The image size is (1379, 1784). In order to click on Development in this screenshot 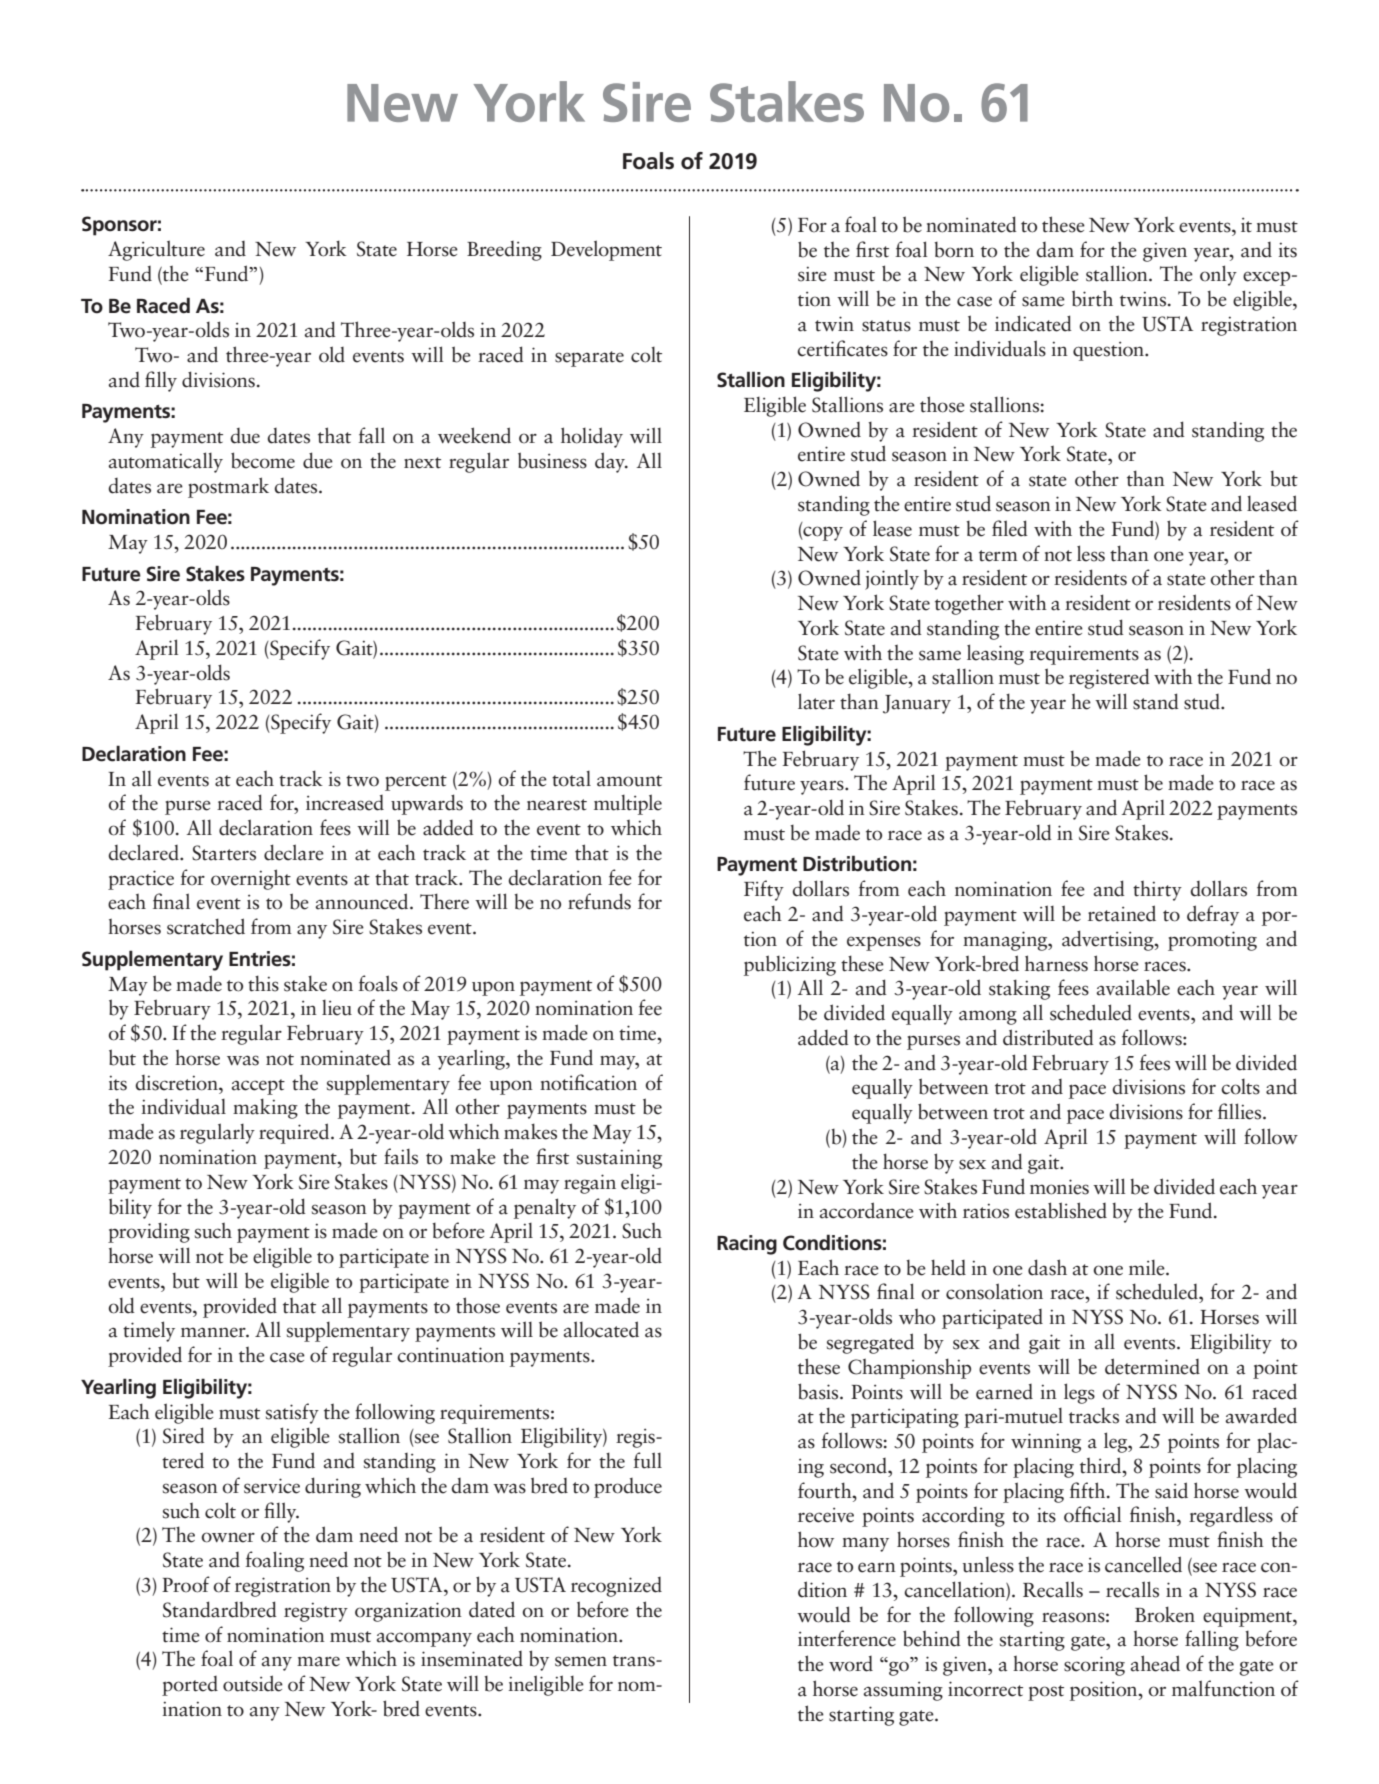, I will do `click(606, 250)`.
